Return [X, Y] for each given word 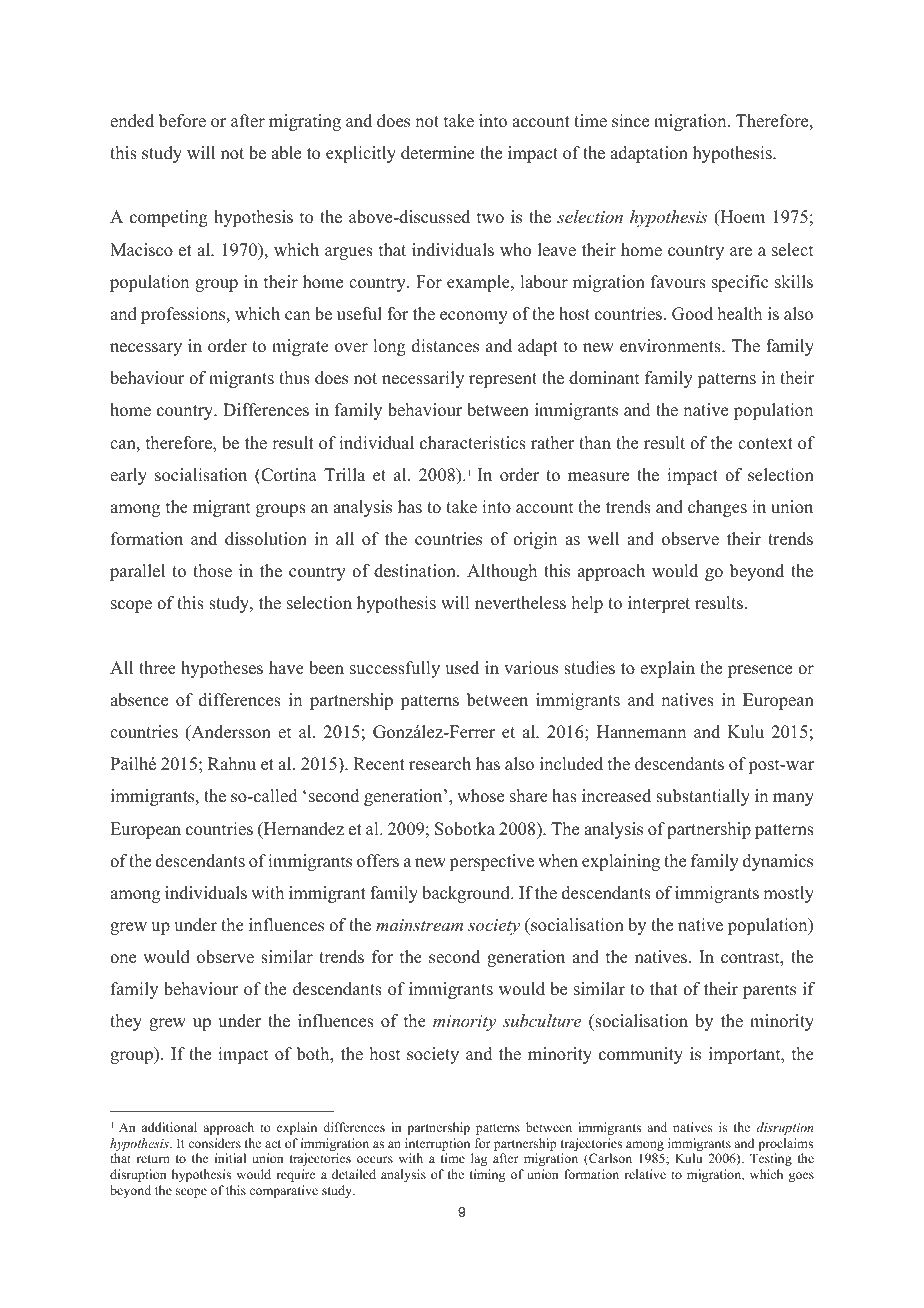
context [765, 444]
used [462, 668]
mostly [788, 894]
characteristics [473, 443]
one [123, 959]
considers [214, 1143]
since [630, 121]
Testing [771, 1159]
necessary [146, 349]
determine [438, 153]
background [467, 894]
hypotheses [222, 669]
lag [479, 1159]
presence [760, 671]
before [182, 121]
